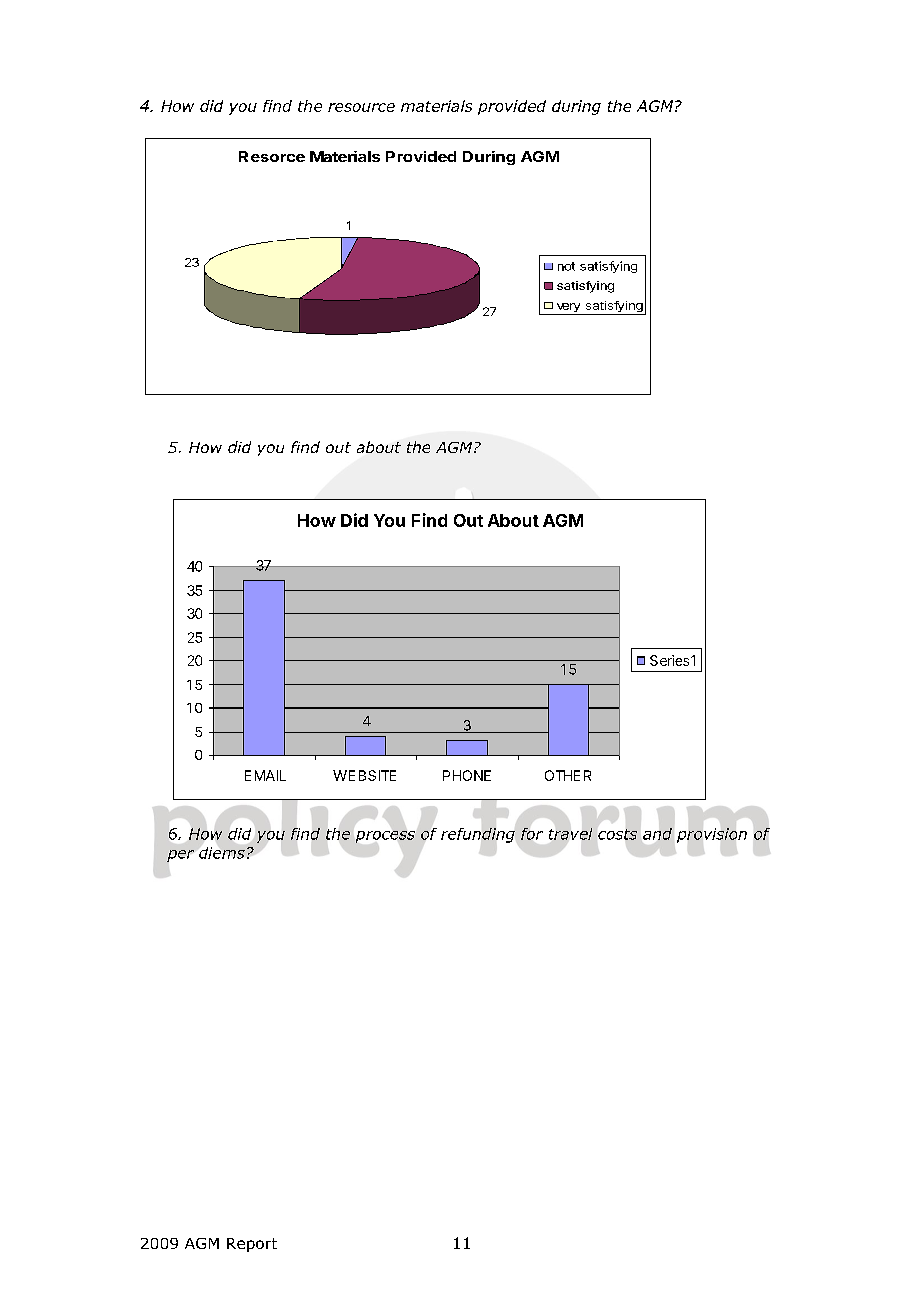 This screenshot has height=1308, width=924. I want to click on Report, so click(252, 1245).
